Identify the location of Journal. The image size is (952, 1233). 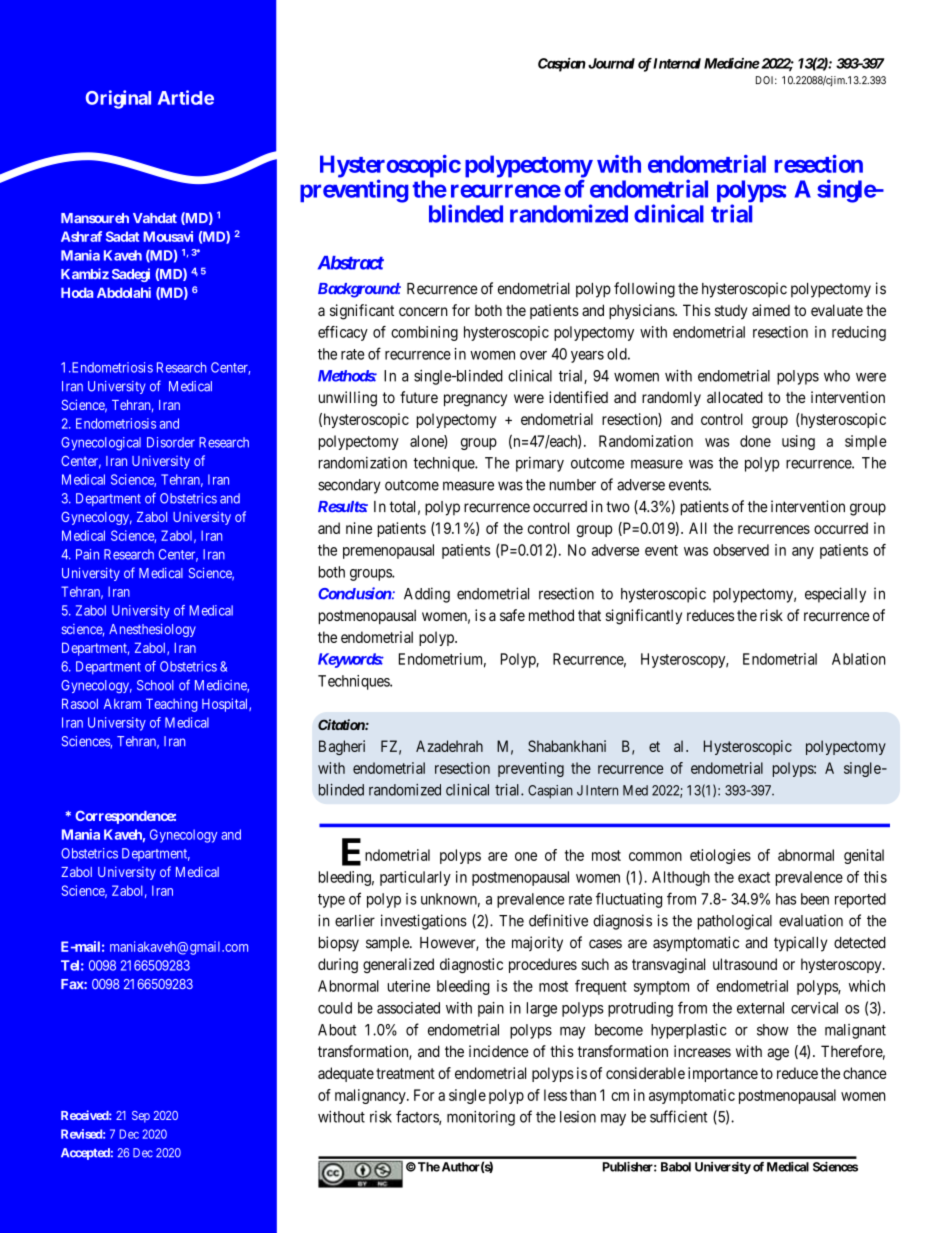
(611, 63).
